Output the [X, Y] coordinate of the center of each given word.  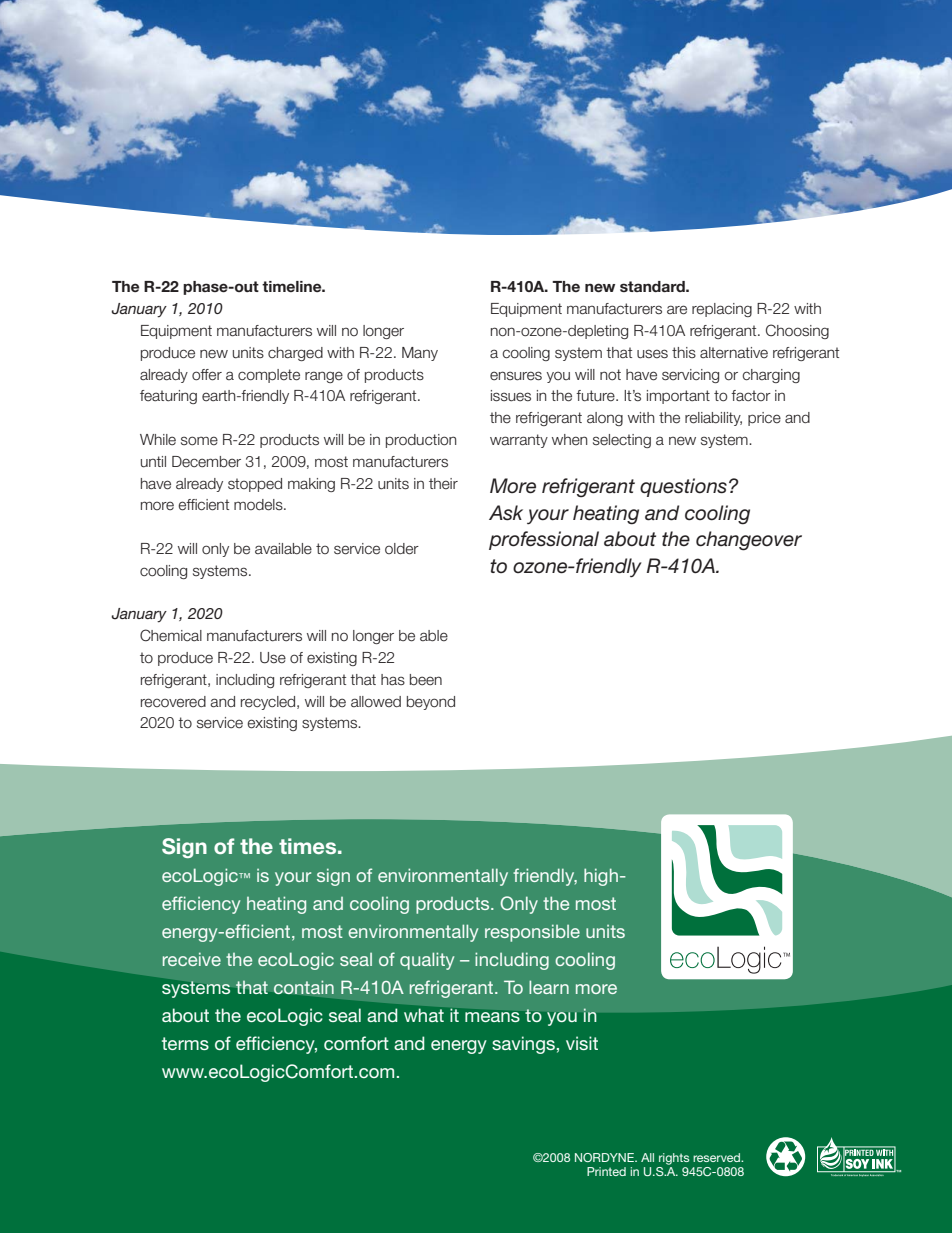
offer [207, 375]
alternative [734, 353]
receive [192, 959]
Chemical [171, 635]
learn [549, 987]
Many [420, 354]
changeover [749, 541]
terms [185, 1043]
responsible [532, 933]
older [402, 549]
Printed [606, 1171]
